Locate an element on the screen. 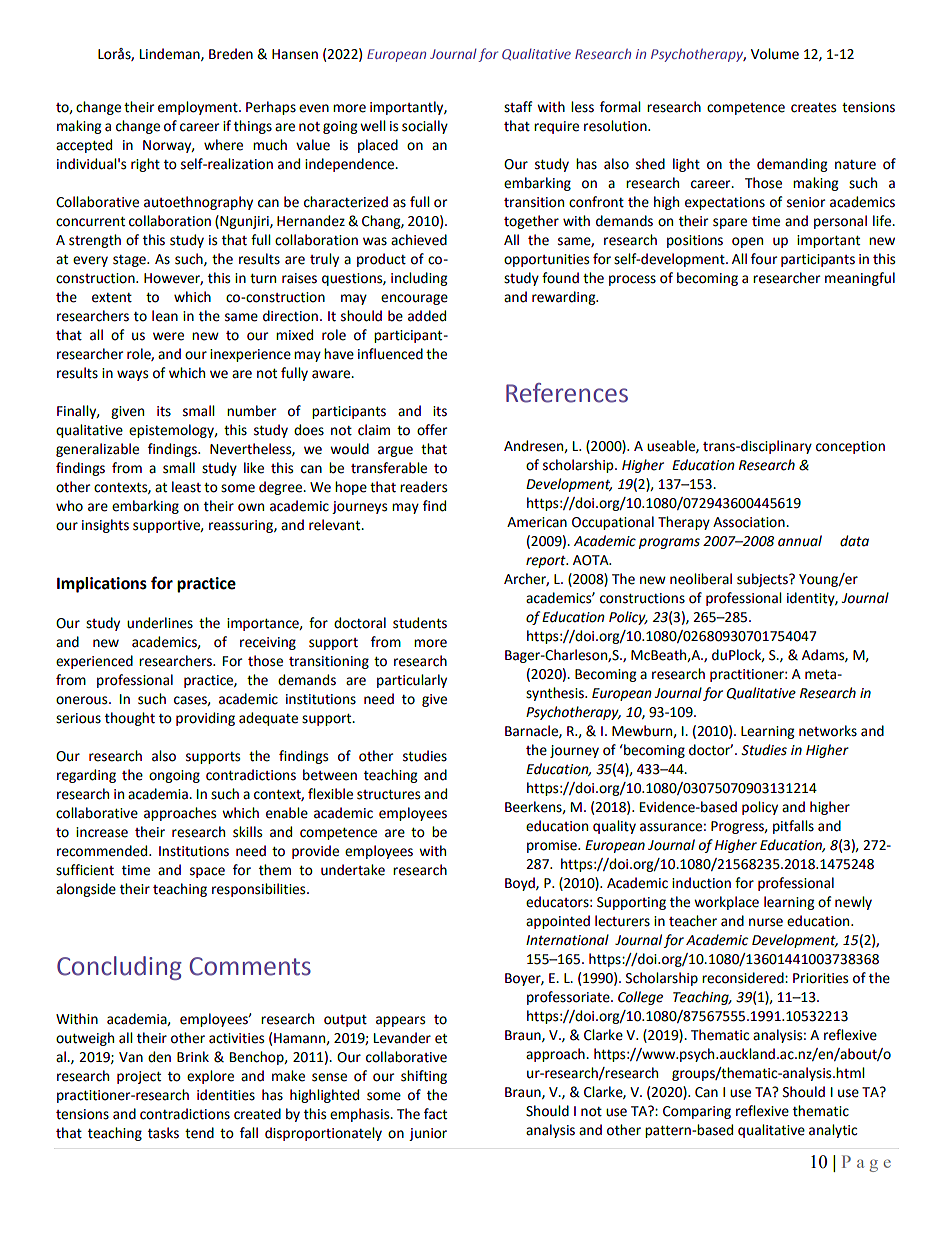 The width and height of the screenshot is (952, 1233). staff is located at coordinates (518, 107).
